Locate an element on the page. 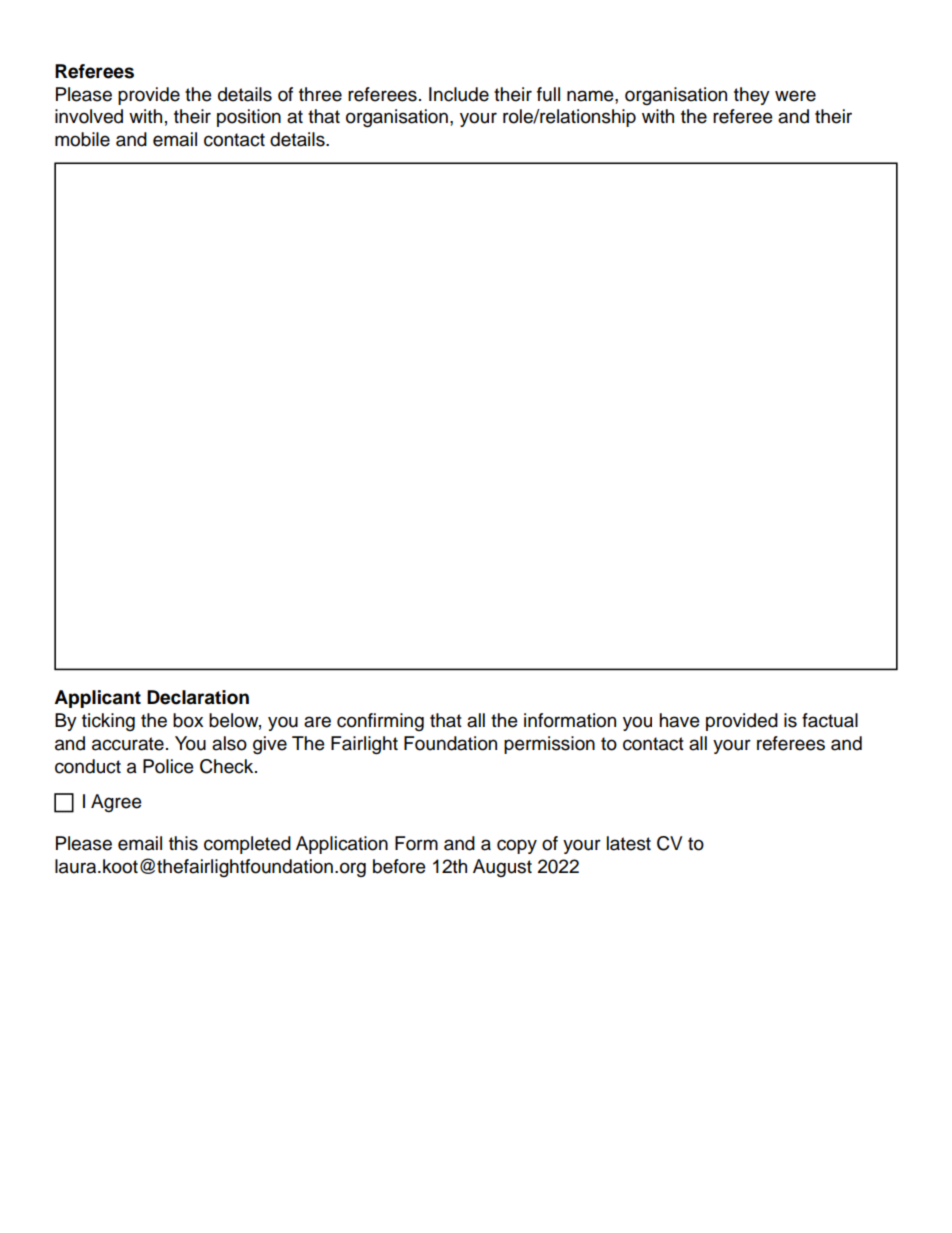 This image has width=952, height=1233. have is located at coordinates (679, 720).
